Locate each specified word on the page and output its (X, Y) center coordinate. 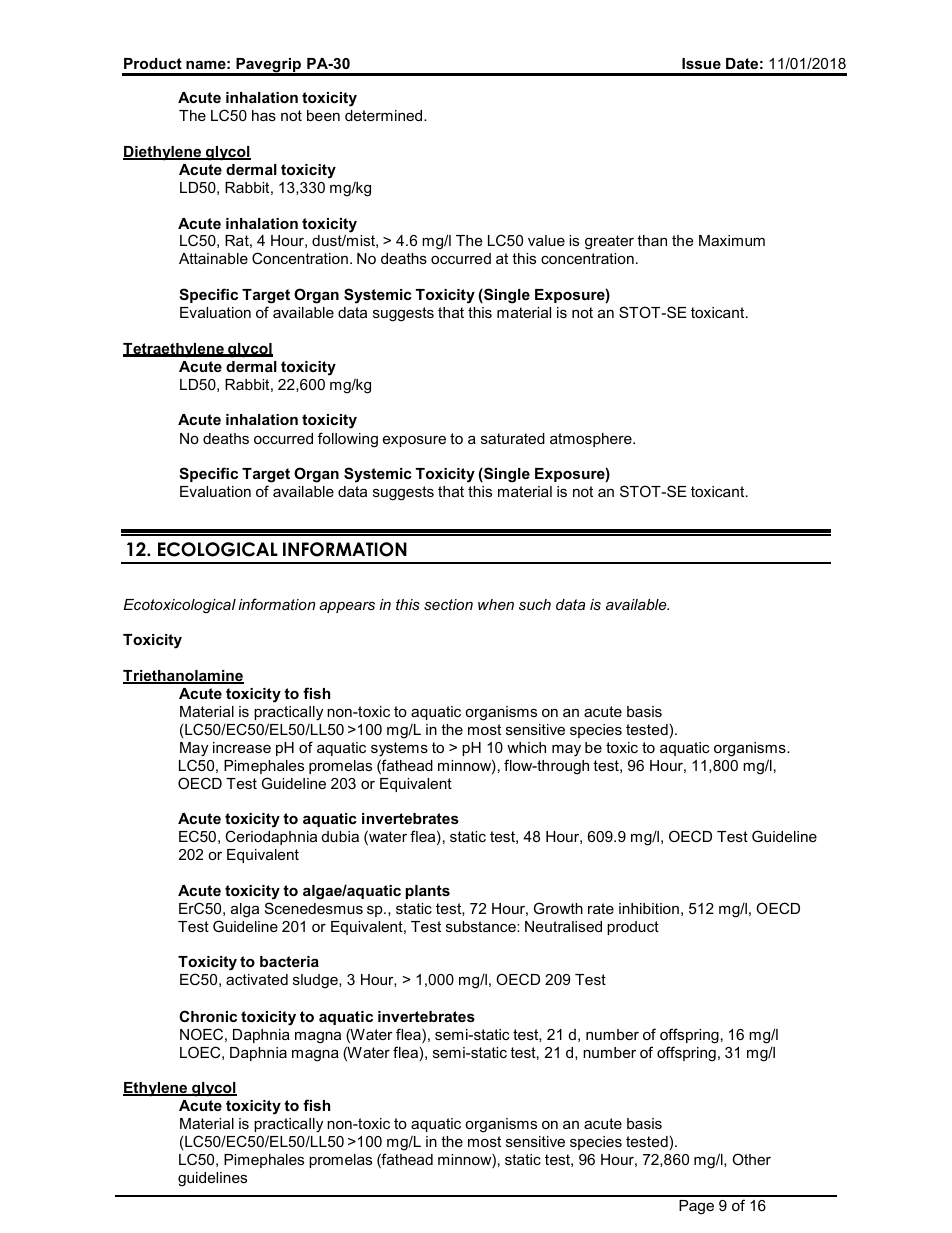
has (264, 115)
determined (385, 115)
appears (347, 607)
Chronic (208, 1016)
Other (751, 1159)
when (496, 604)
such (535, 604)
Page (696, 1207)
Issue (701, 63)
